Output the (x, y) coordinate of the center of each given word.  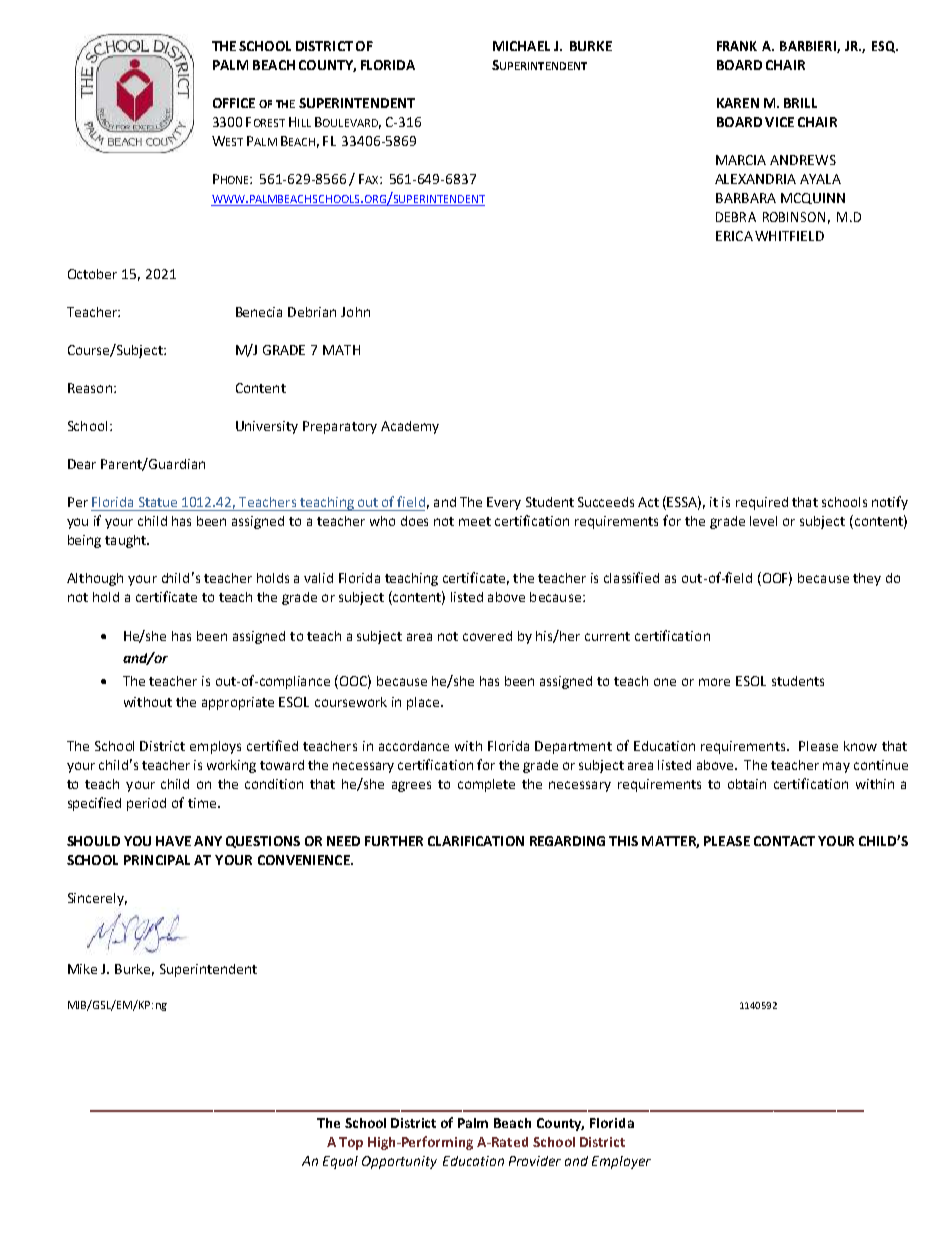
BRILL (800, 103)
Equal (340, 1162)
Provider (535, 1161)
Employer (621, 1162)
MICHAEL (521, 46)
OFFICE (234, 103)
